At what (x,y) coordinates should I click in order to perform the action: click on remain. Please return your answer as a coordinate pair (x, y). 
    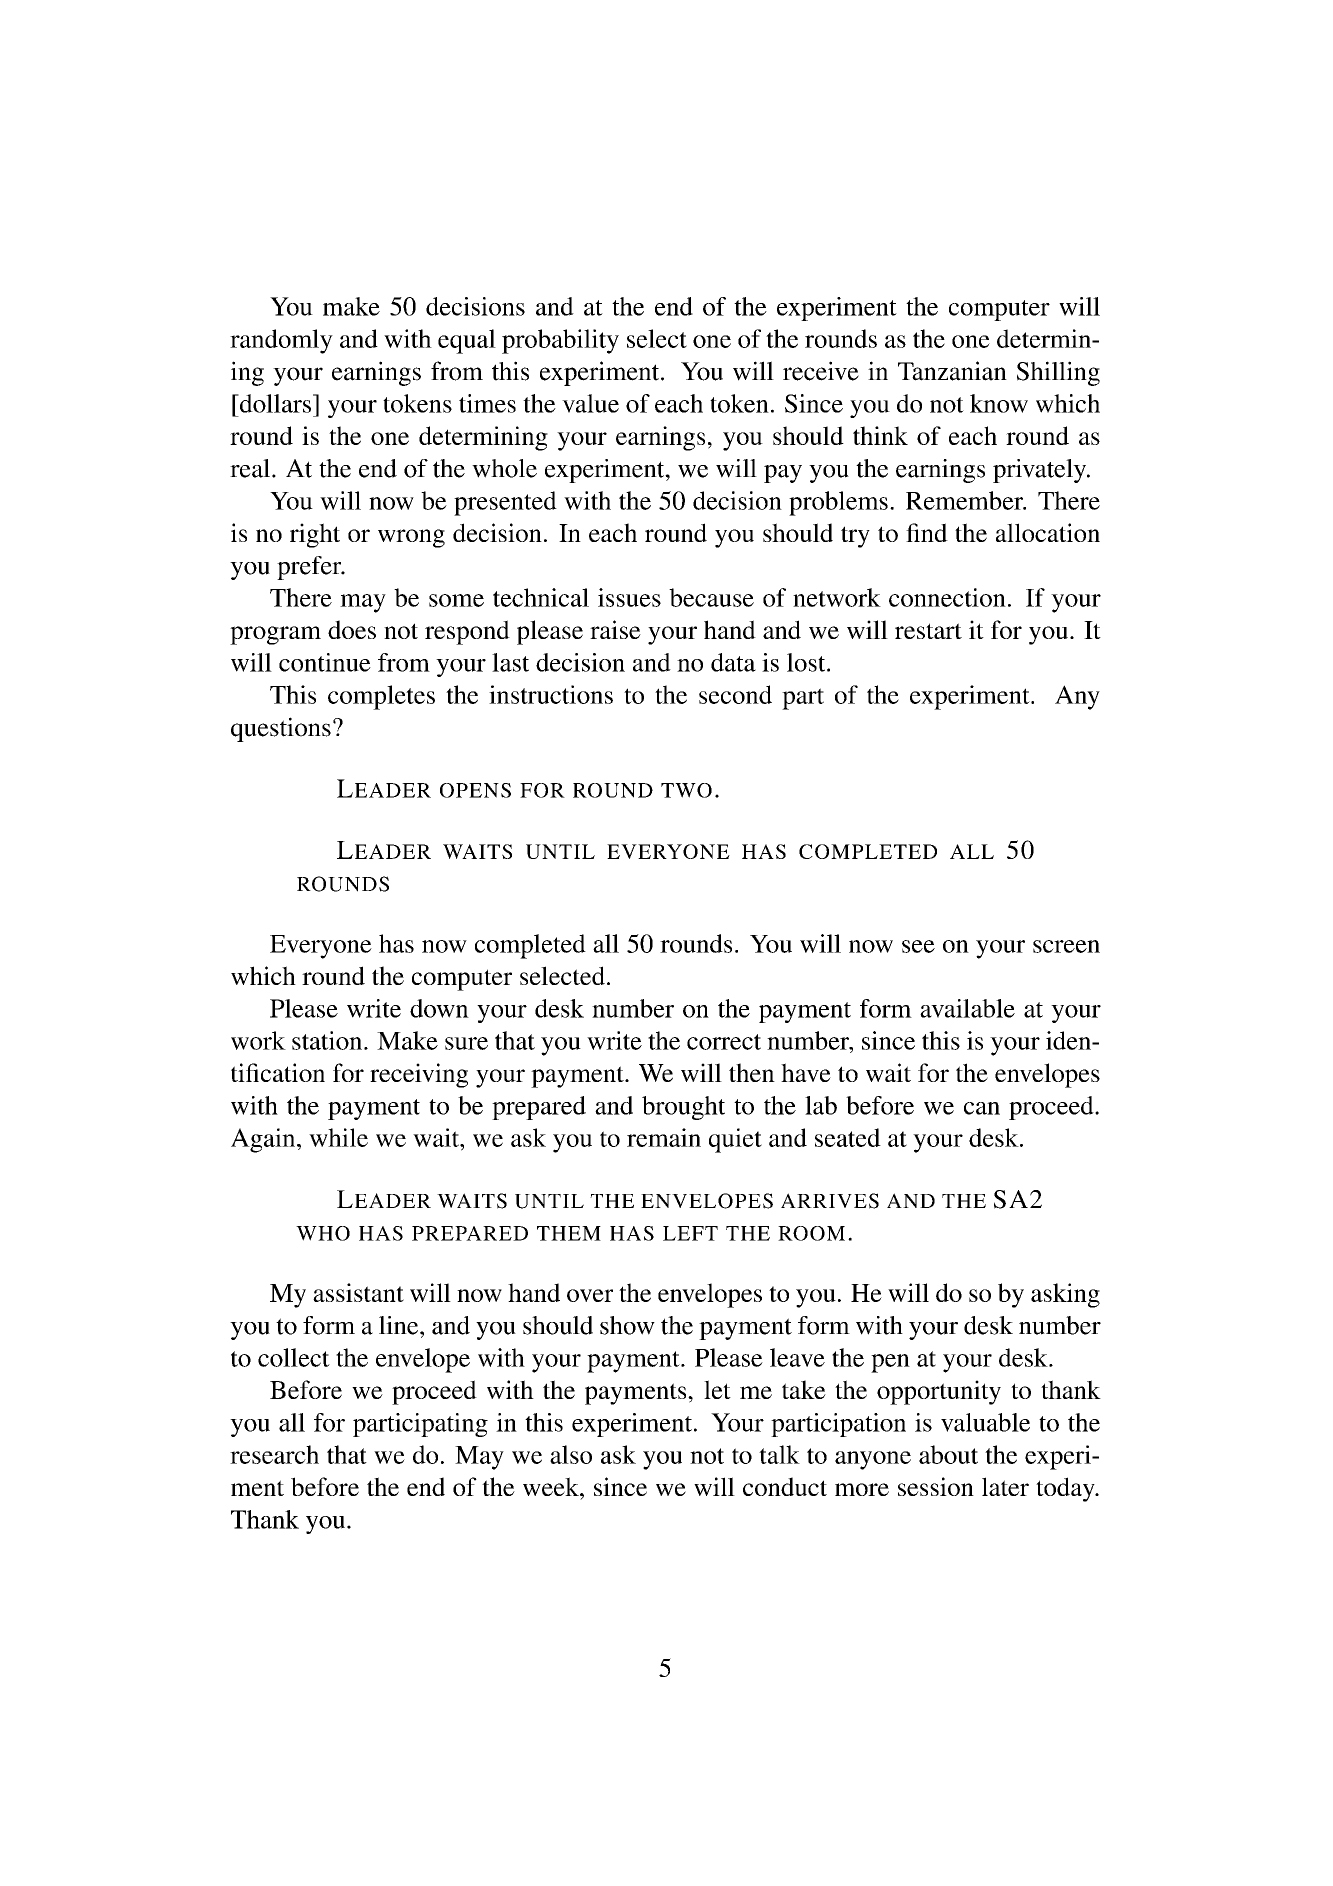
    Looking at the image, I should click on (664, 1137).
